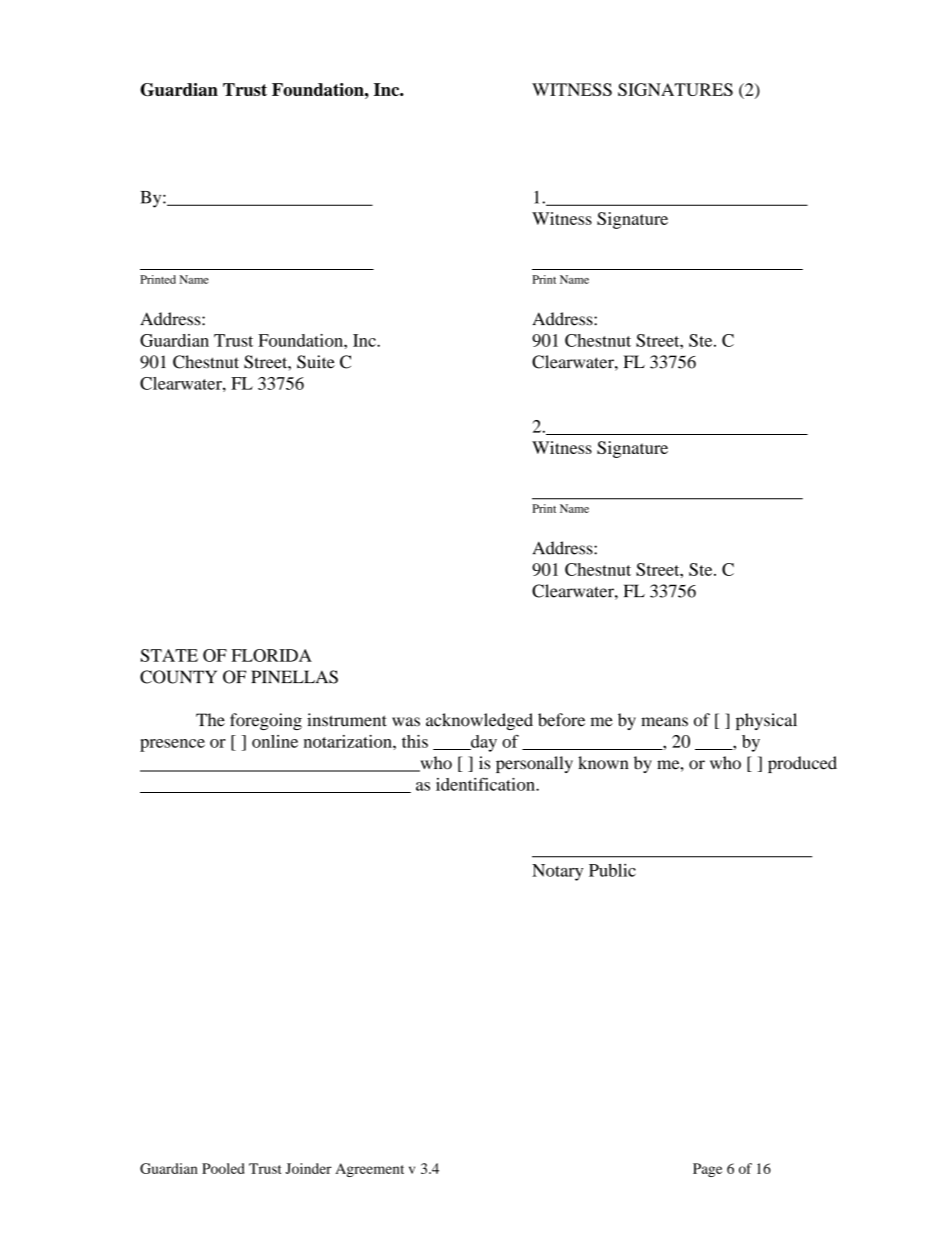  I want to click on FLORIDA, so click(272, 655).
